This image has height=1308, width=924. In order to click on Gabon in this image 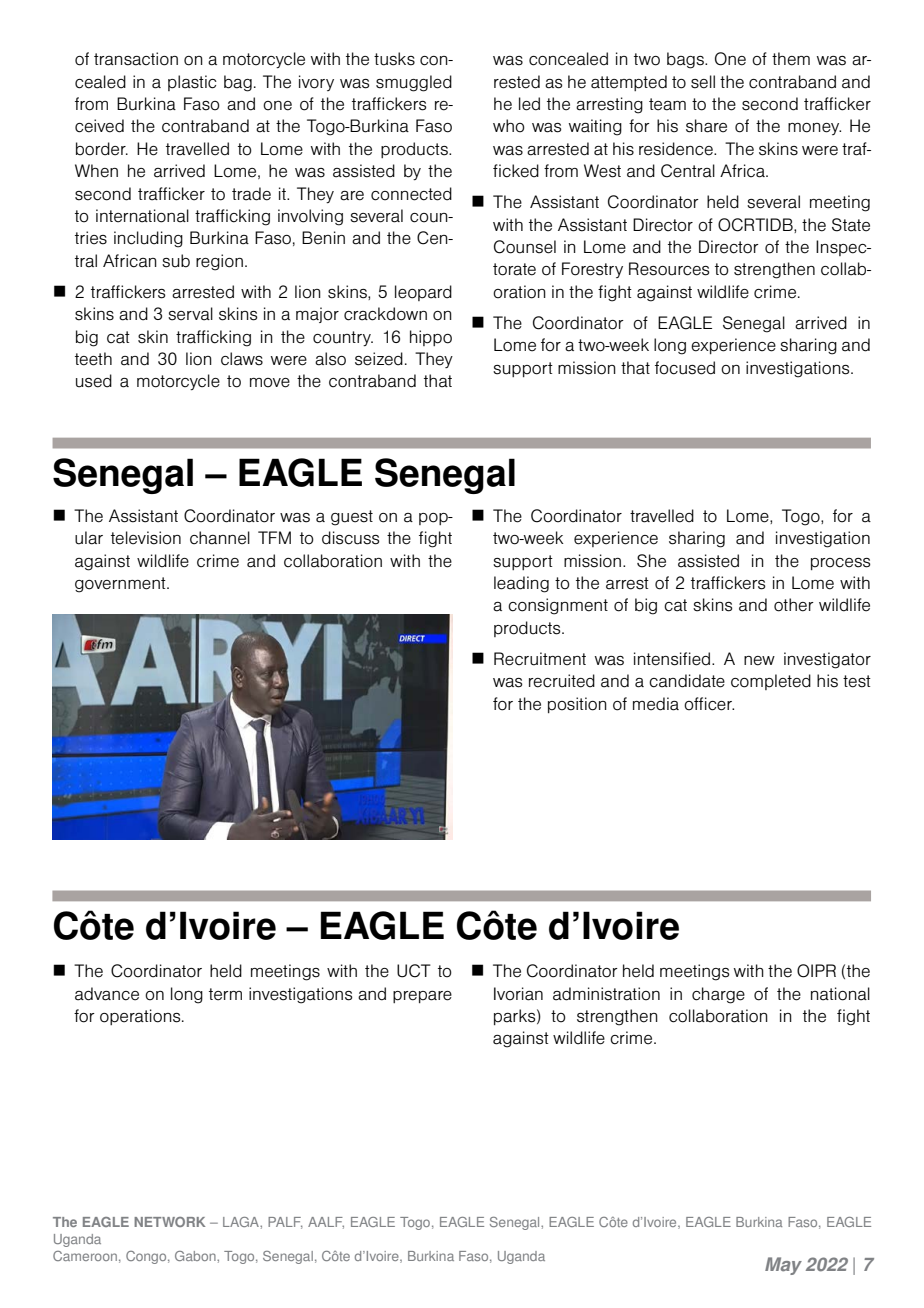, I will do `click(196, 1256)`.
